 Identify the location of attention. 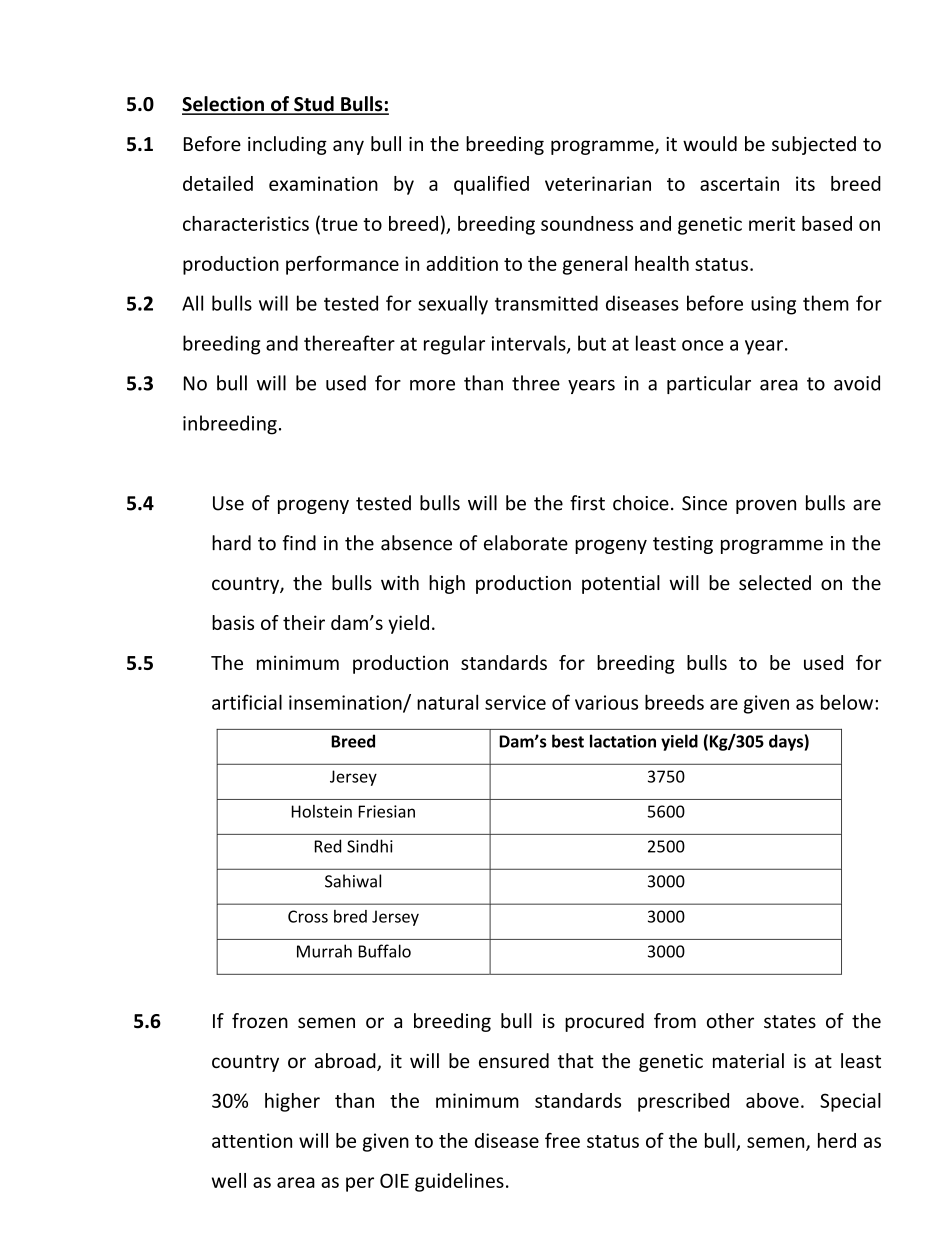
(252, 1140).
